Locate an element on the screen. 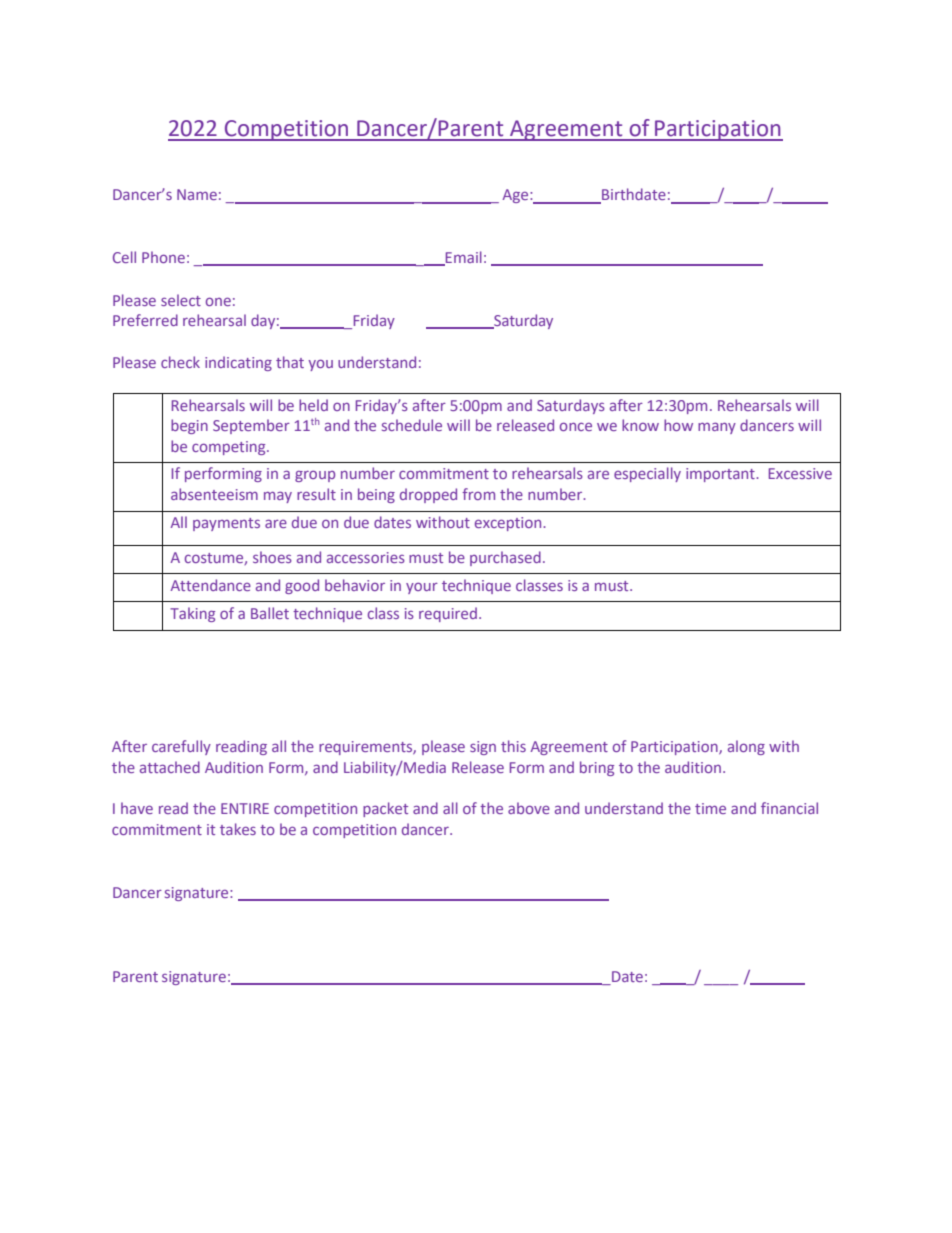 Image resolution: width=952 pixels, height=1233 pixels. ENTIRE is located at coordinates (245, 808).
